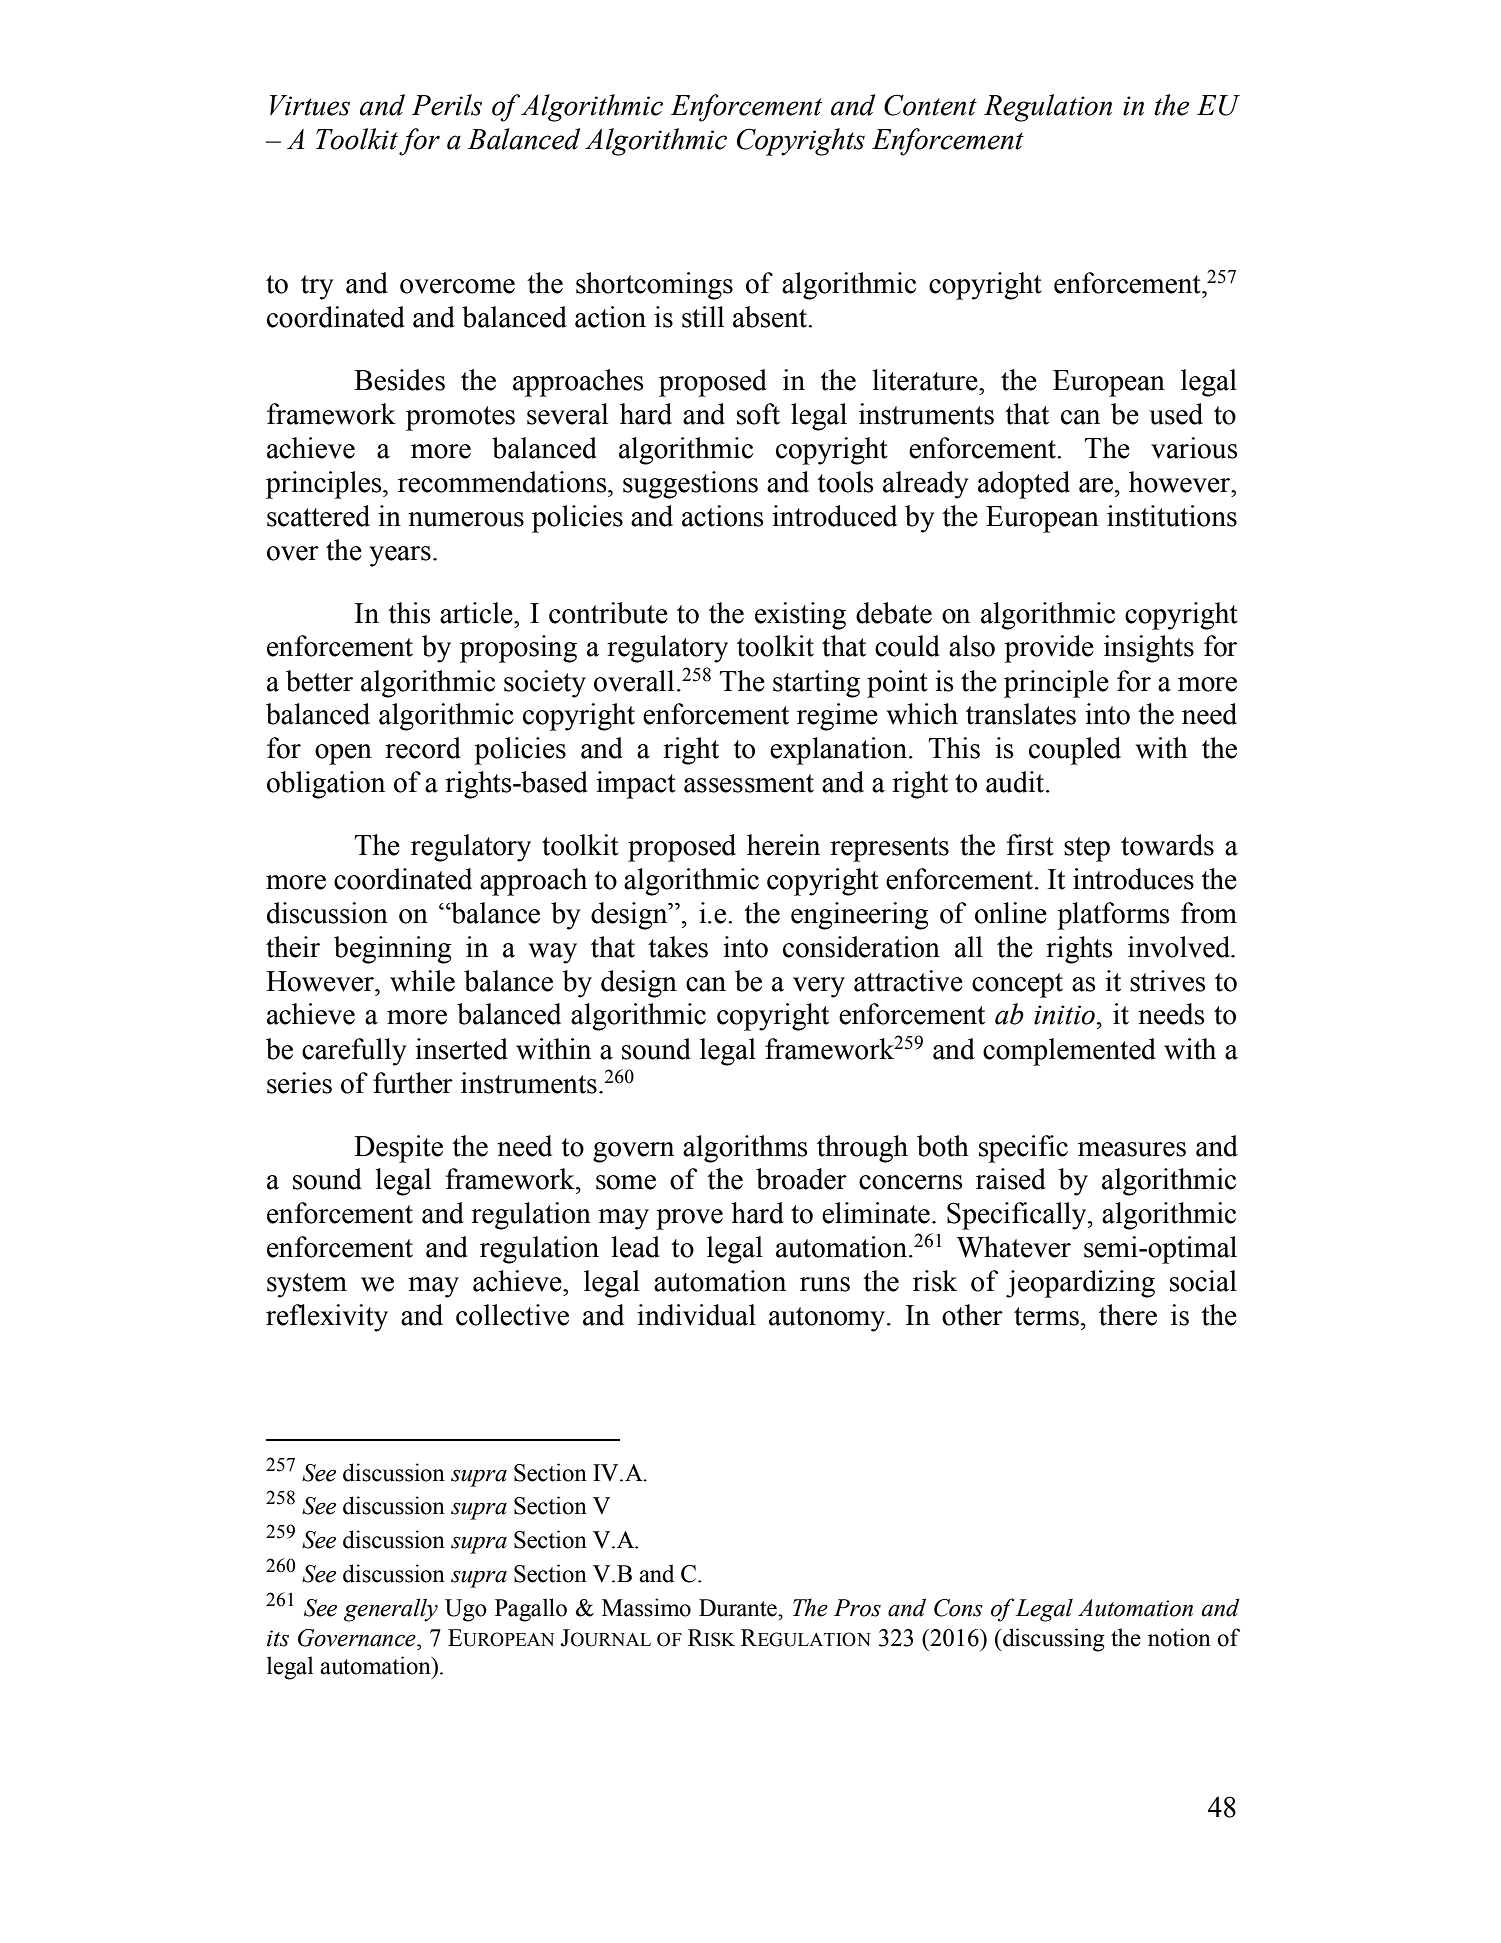 This document has height=1943, width=1501. What do you see at coordinates (783, 845) in the document?
I see `herein` at bounding box center [783, 845].
